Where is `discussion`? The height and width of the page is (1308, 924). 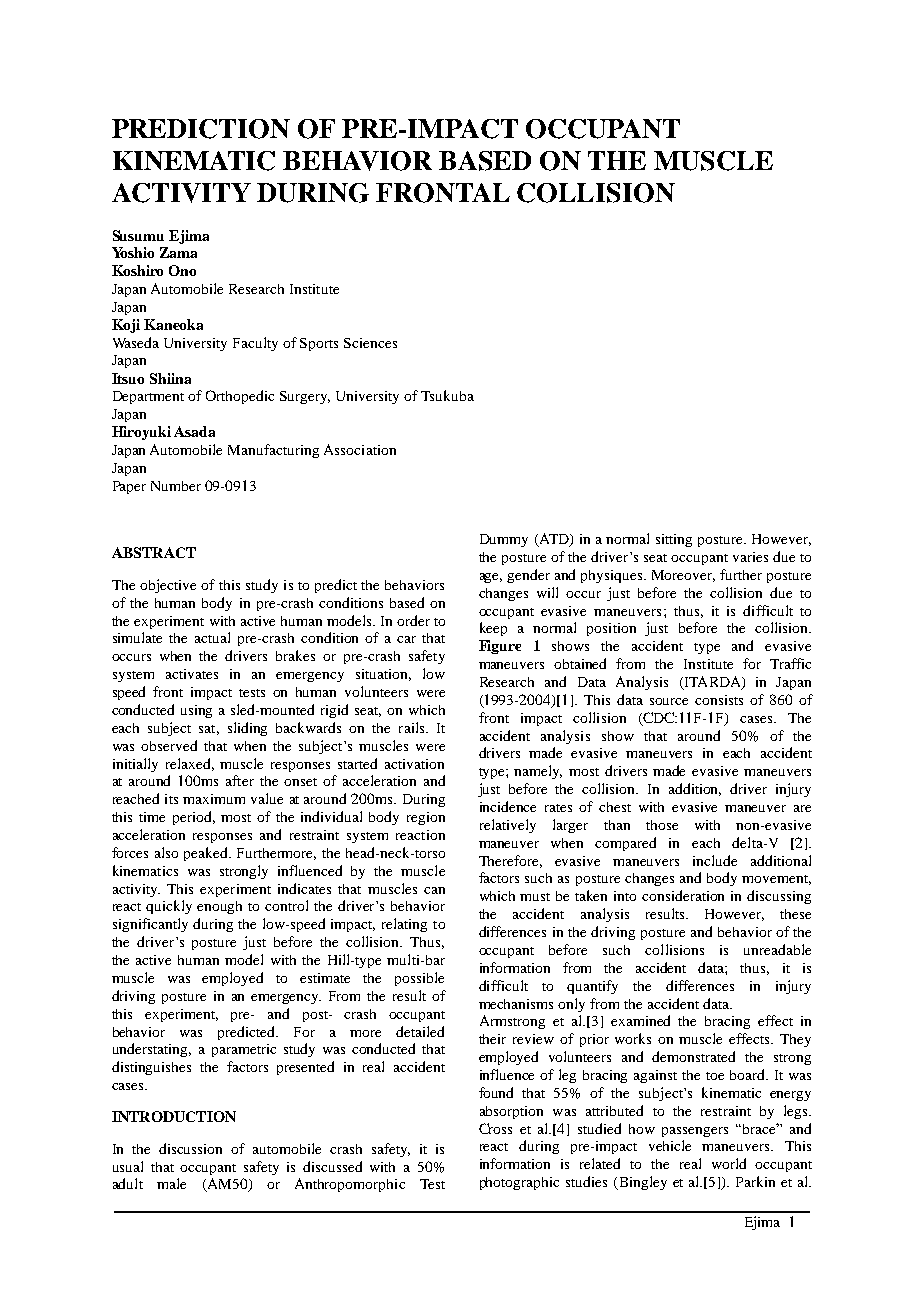
discussion is located at coordinates (190, 1148).
